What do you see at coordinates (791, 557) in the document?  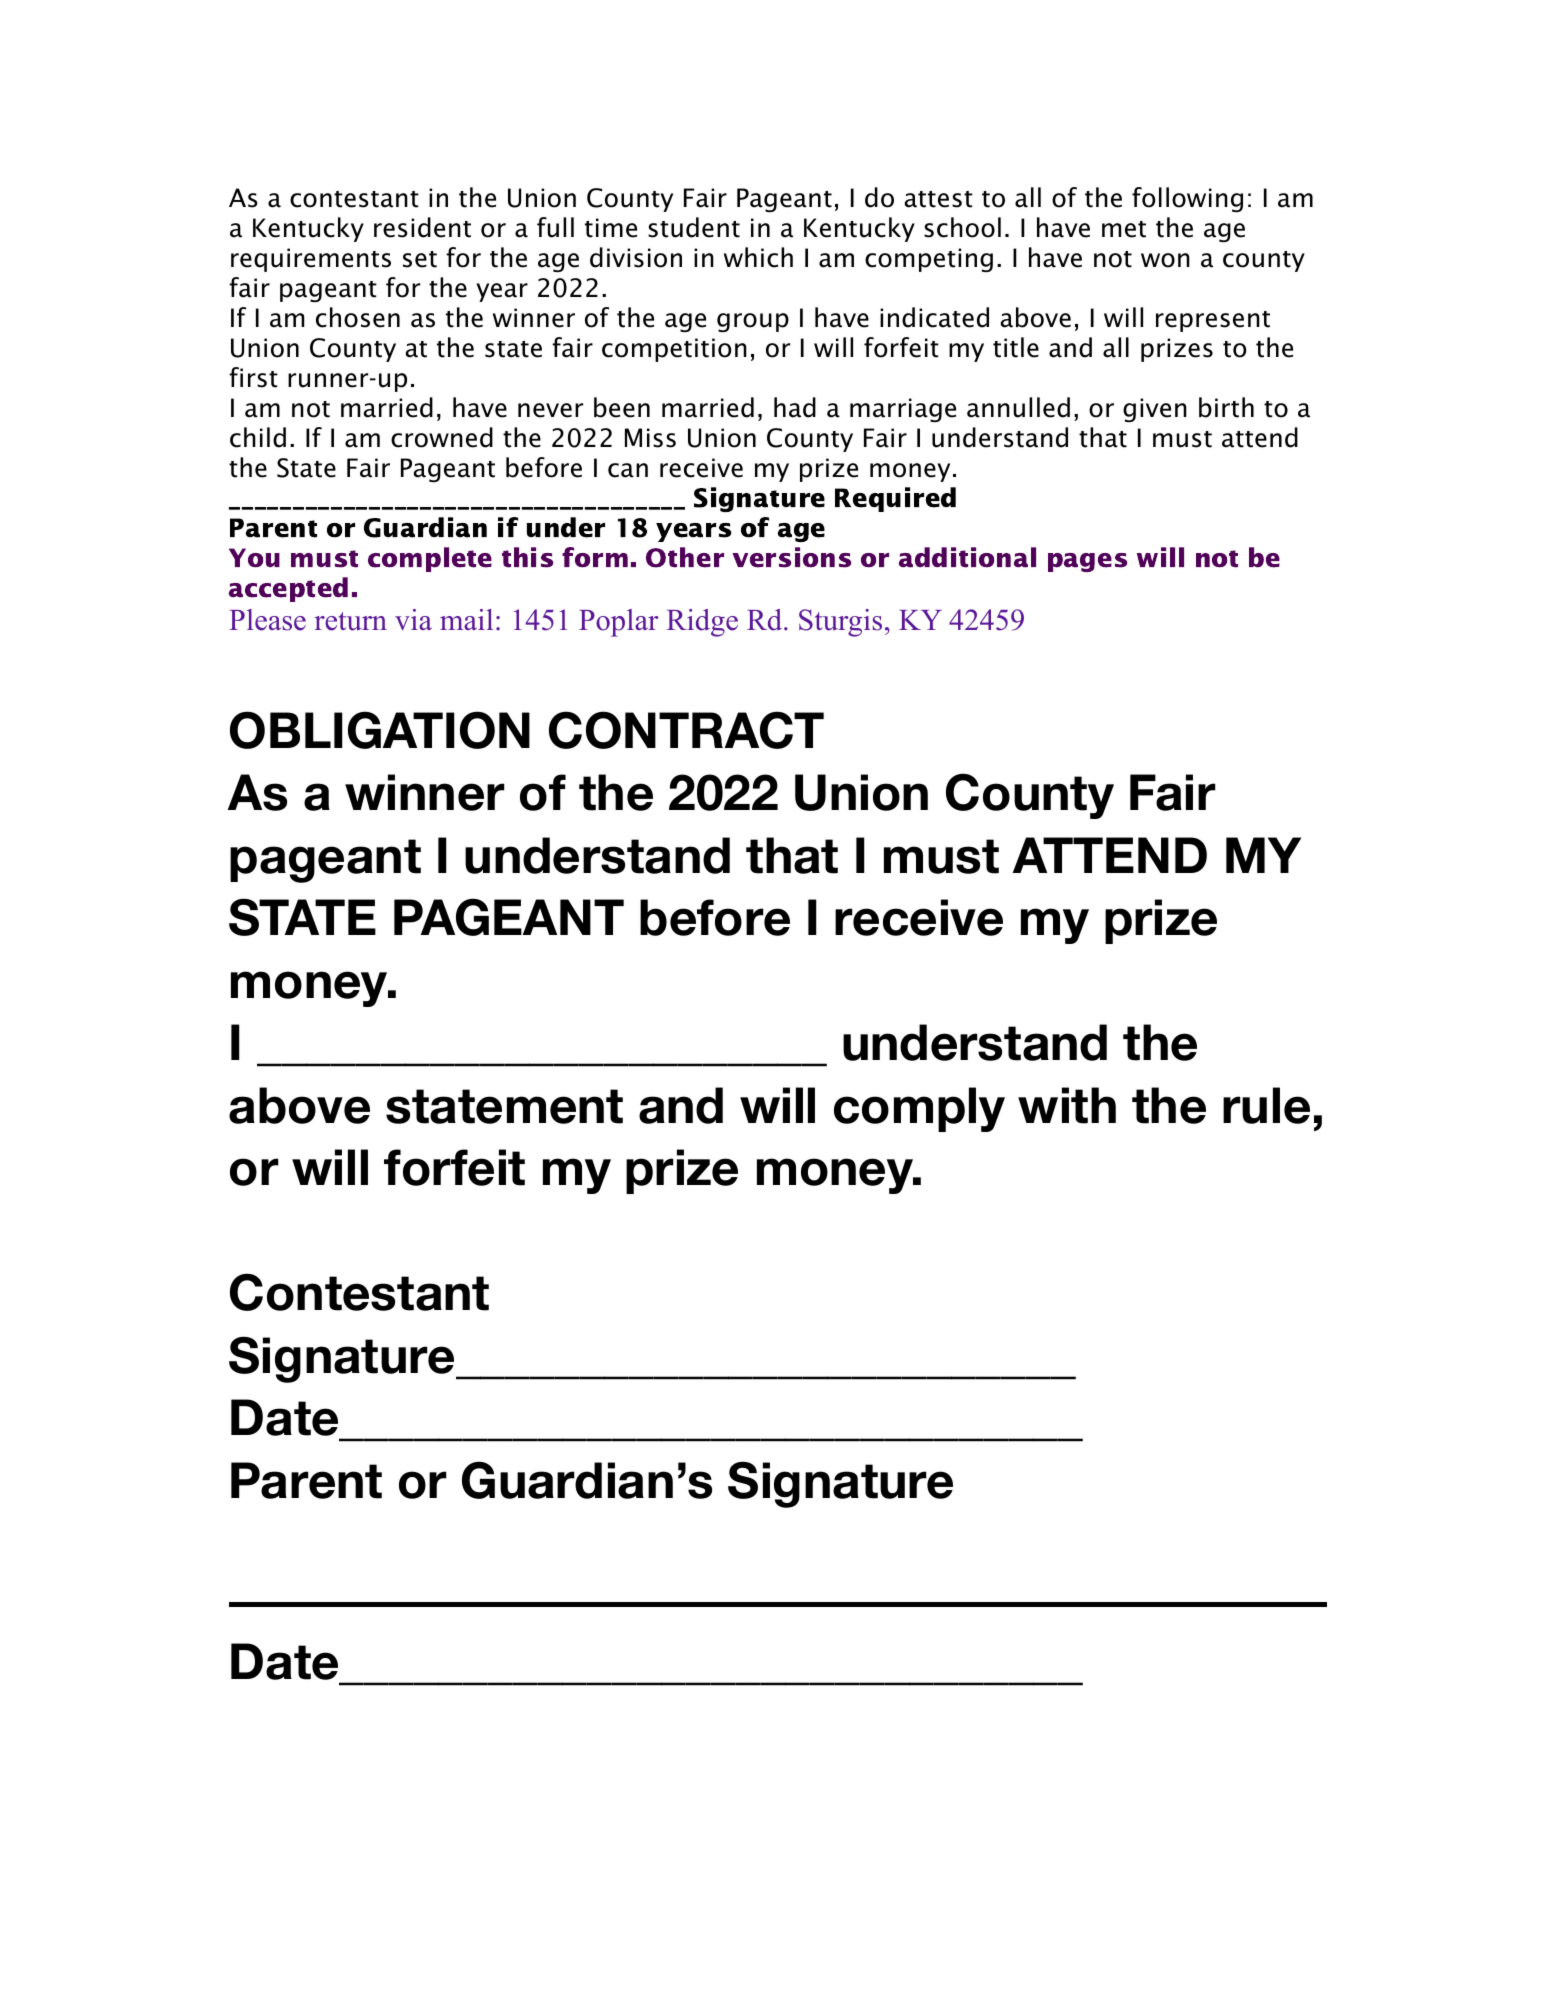 I see `versions` at bounding box center [791, 557].
